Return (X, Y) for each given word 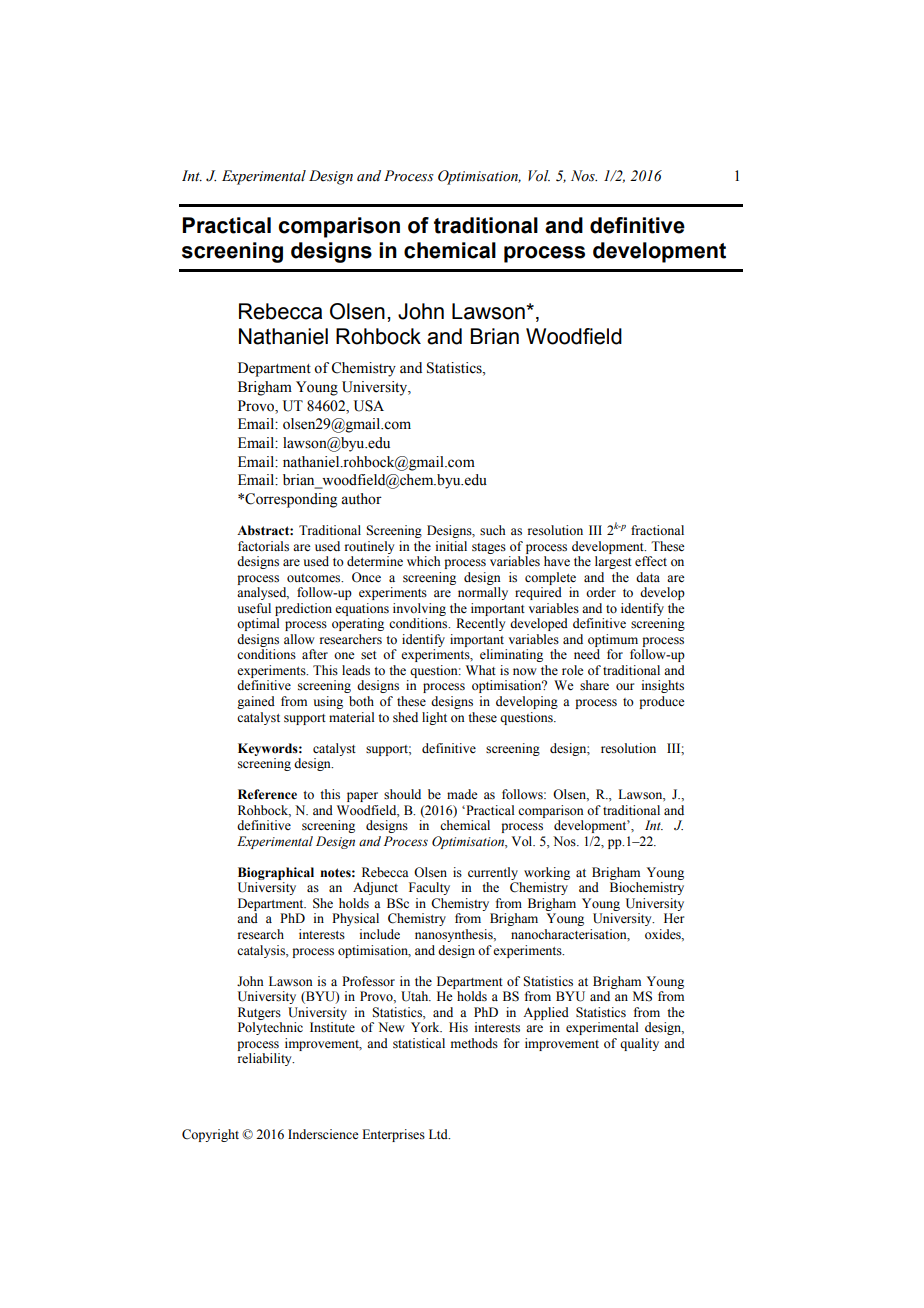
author (361, 499)
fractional (657, 530)
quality (639, 1044)
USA (369, 406)
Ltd (439, 1134)
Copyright (210, 1135)
